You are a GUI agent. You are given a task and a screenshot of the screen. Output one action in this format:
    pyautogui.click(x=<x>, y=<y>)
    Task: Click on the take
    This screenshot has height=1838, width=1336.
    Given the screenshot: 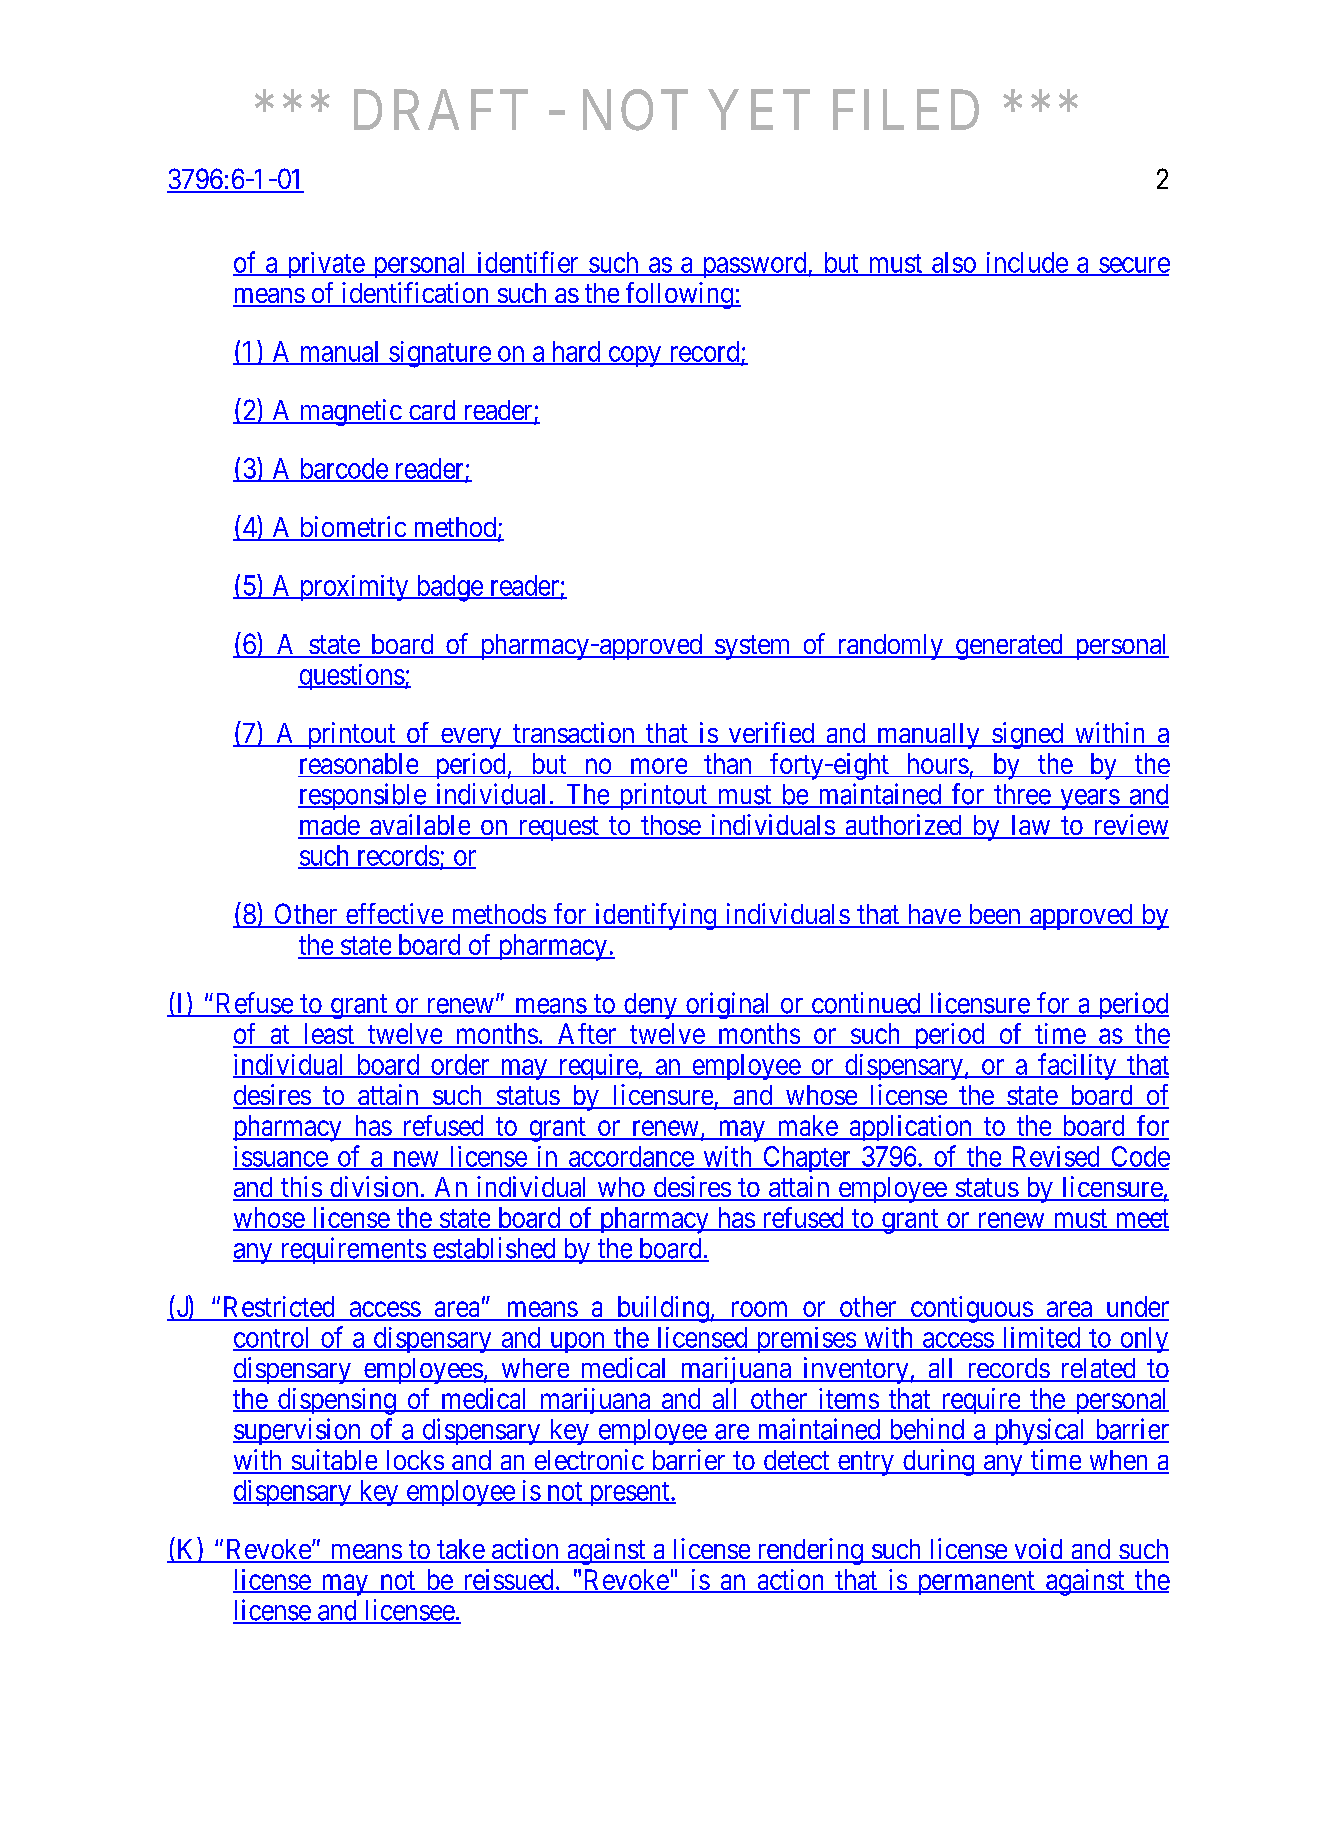 What is the action you would take?
    pyautogui.click(x=460, y=1550)
